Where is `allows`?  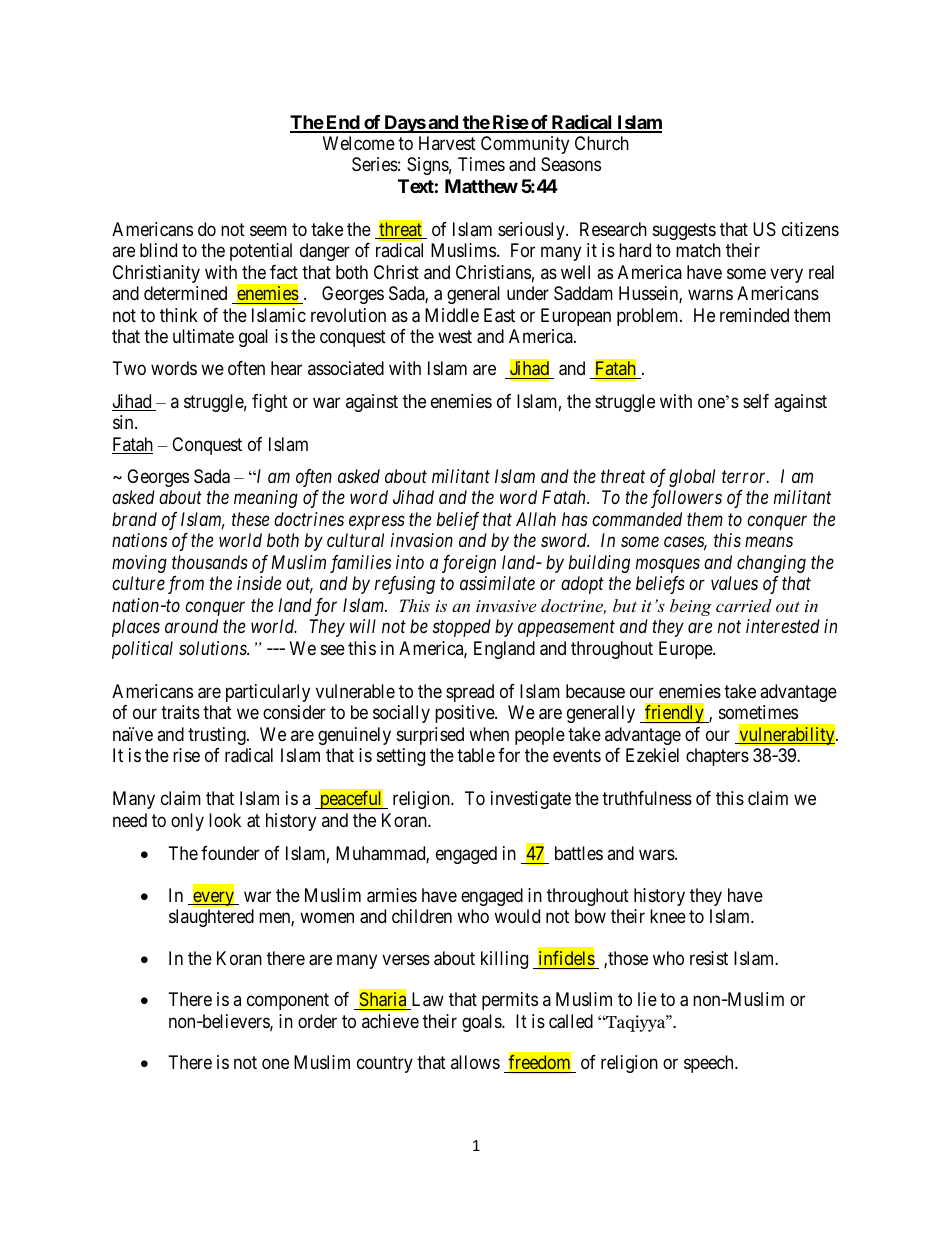
allows is located at coordinates (475, 1062).
